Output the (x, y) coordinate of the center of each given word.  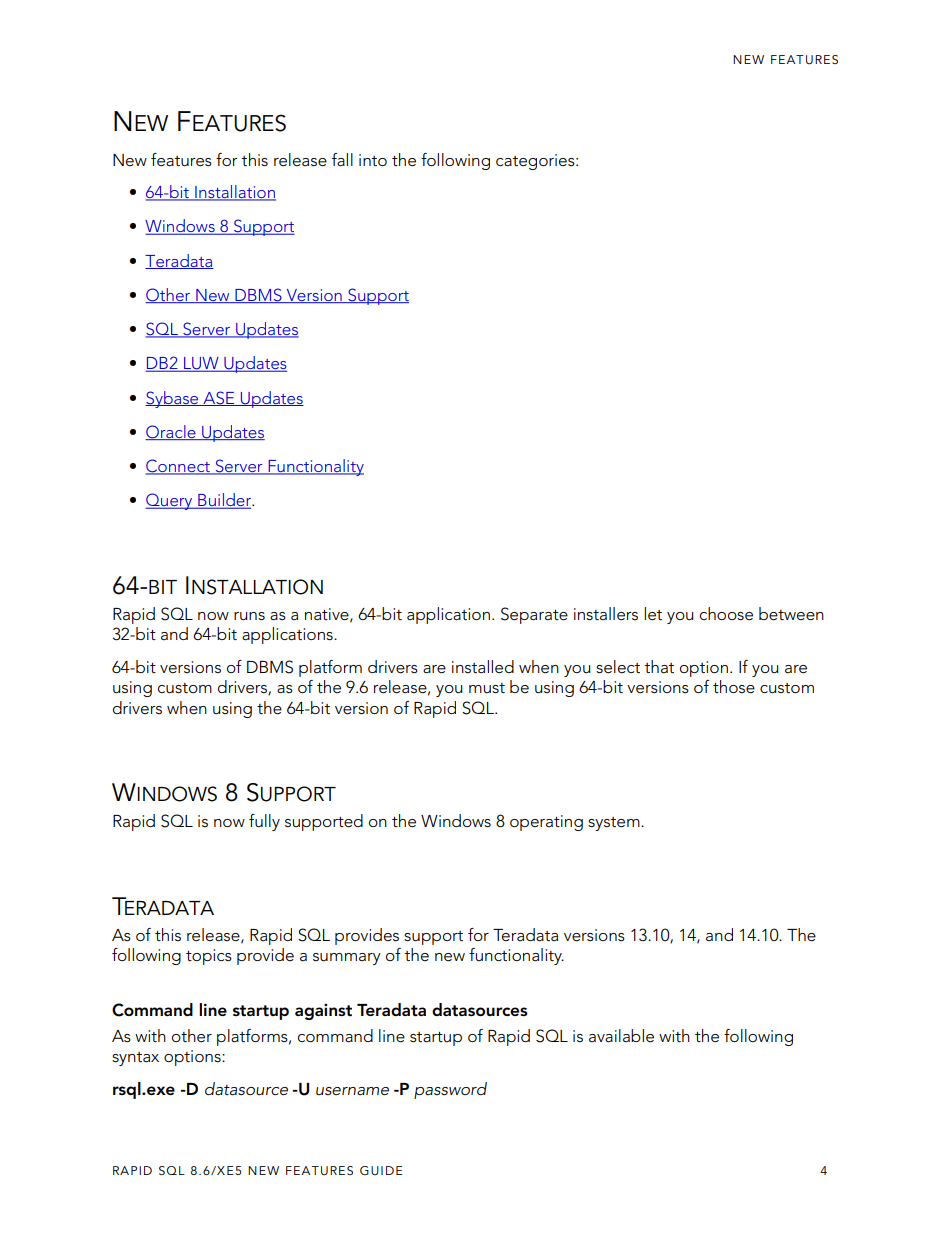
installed (483, 667)
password (450, 1090)
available (621, 1036)
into (373, 160)
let (653, 614)
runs (249, 616)
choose (726, 614)
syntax (135, 1059)
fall (342, 160)
